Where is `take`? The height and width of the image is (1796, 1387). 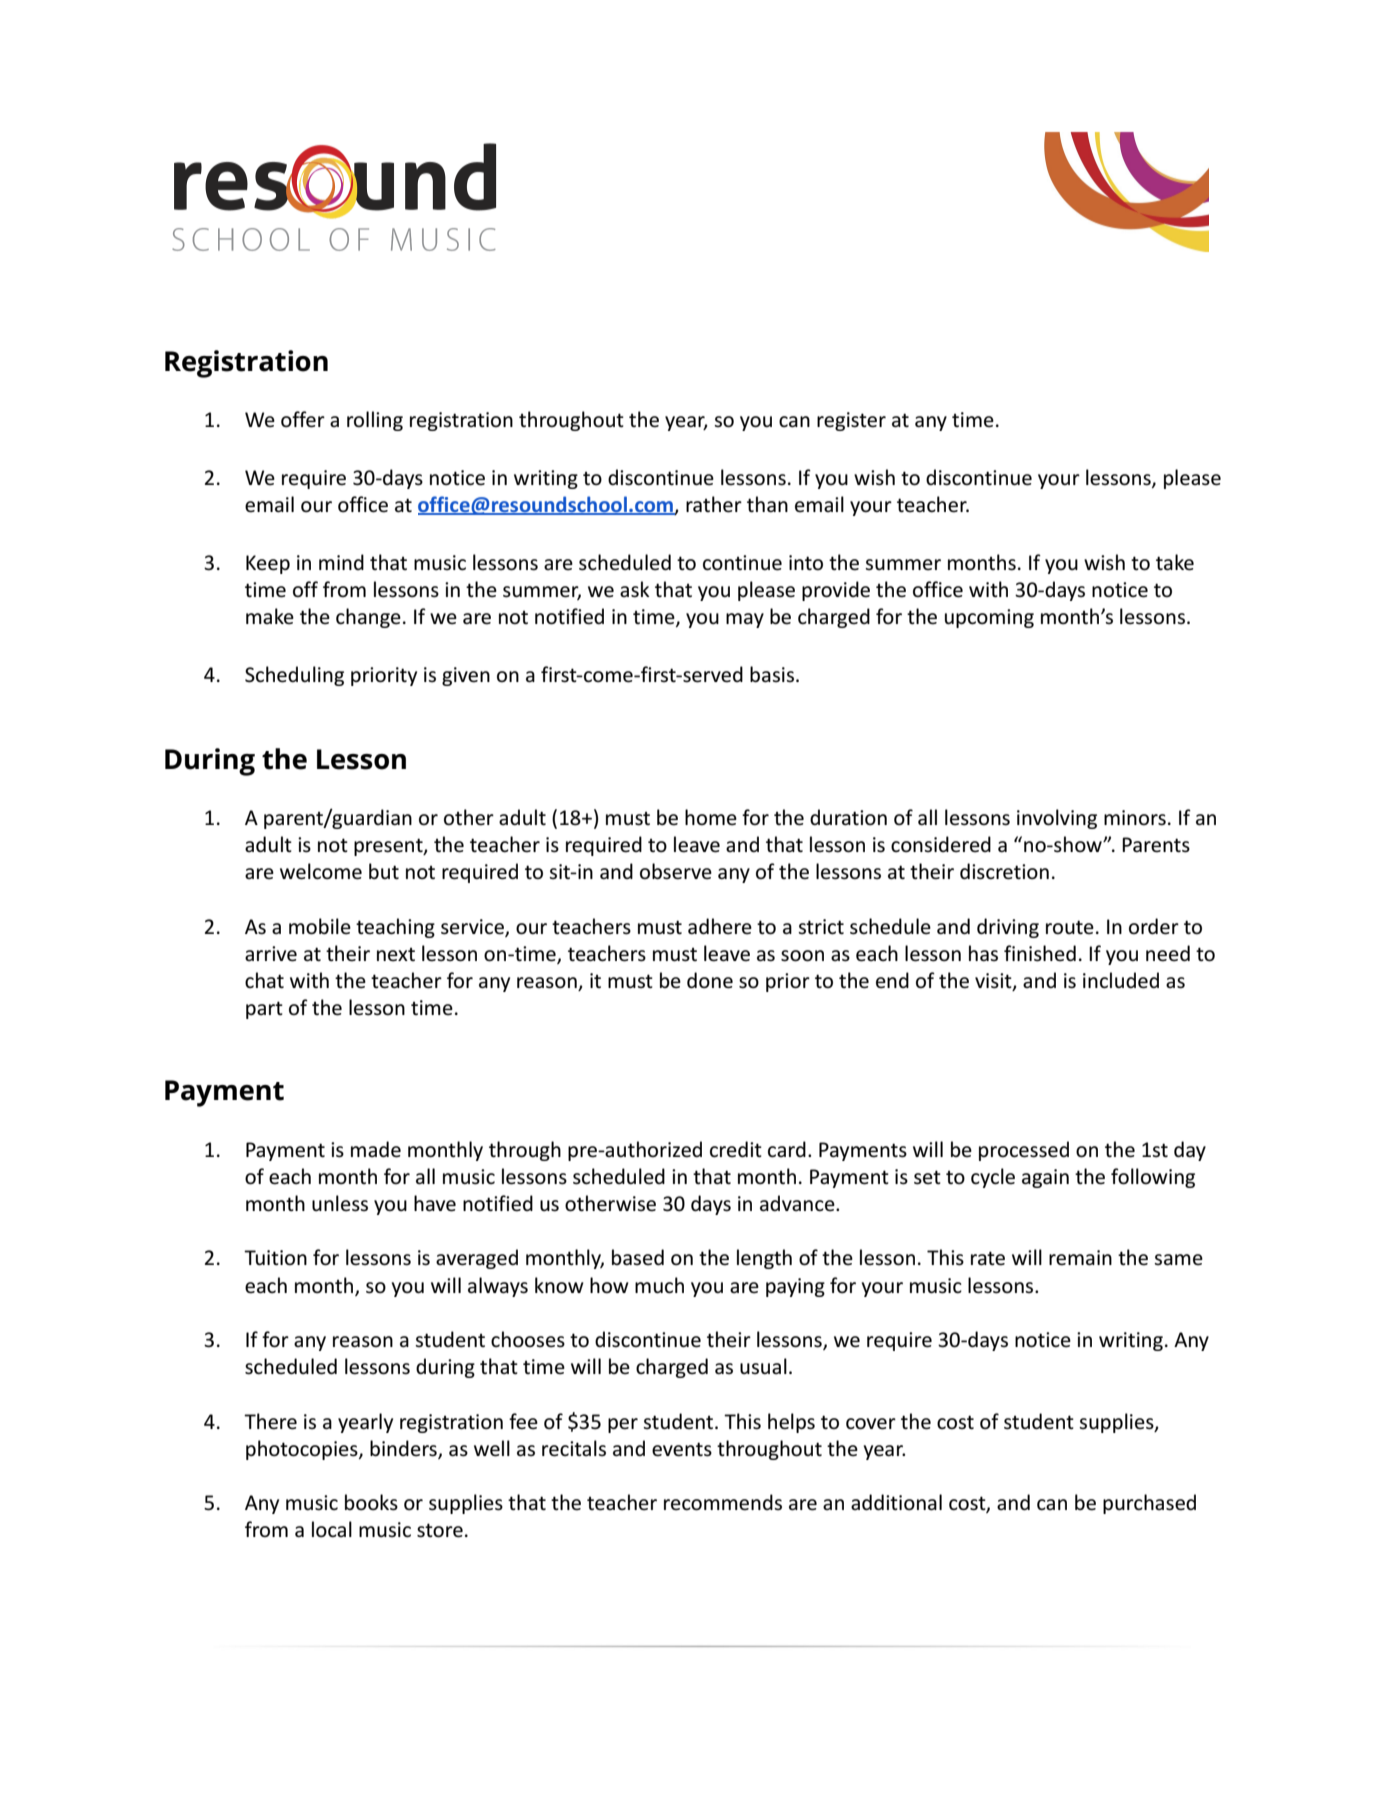 take is located at coordinates (1175, 562).
